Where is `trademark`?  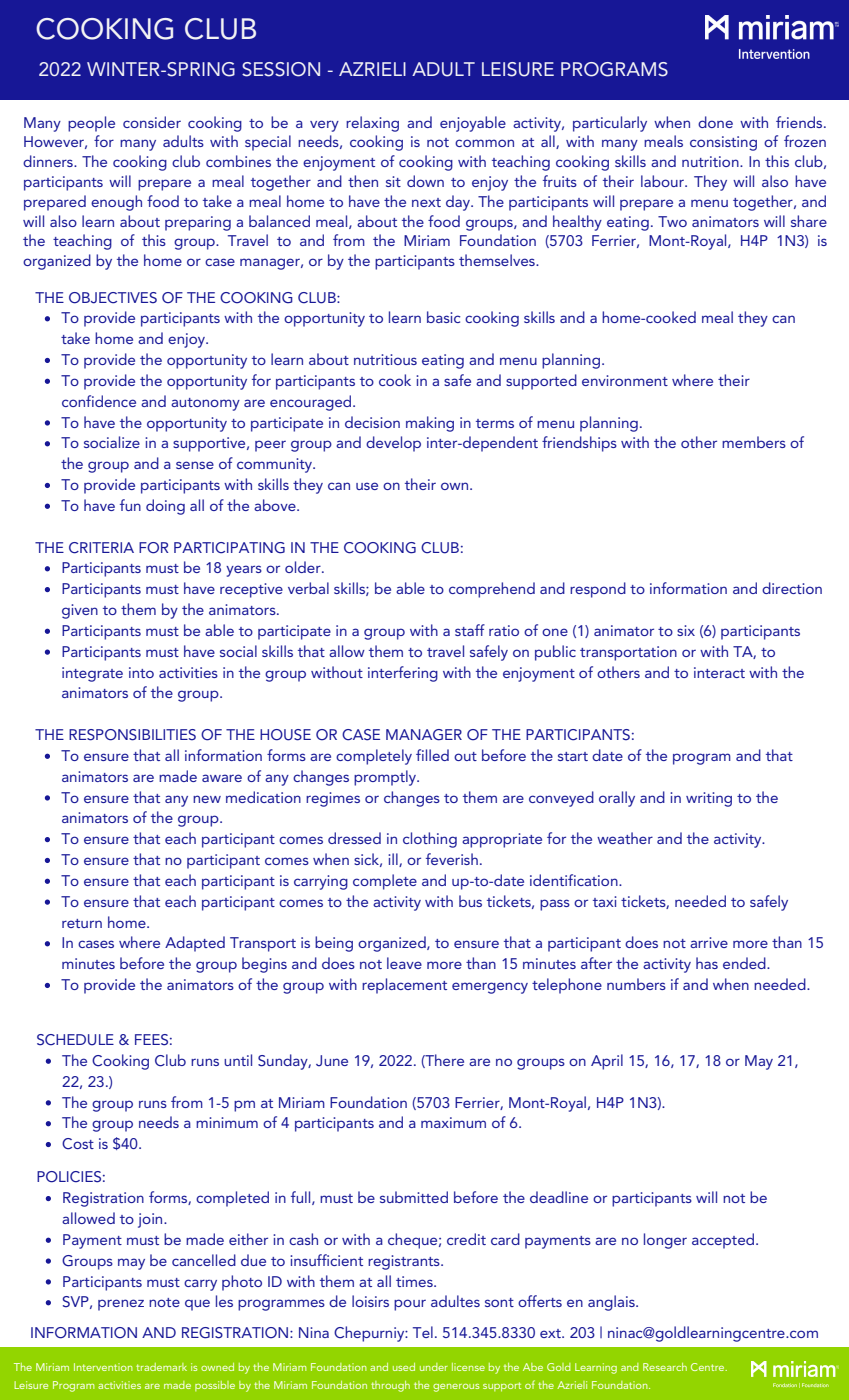 trademark is located at coordinates (161, 1367).
